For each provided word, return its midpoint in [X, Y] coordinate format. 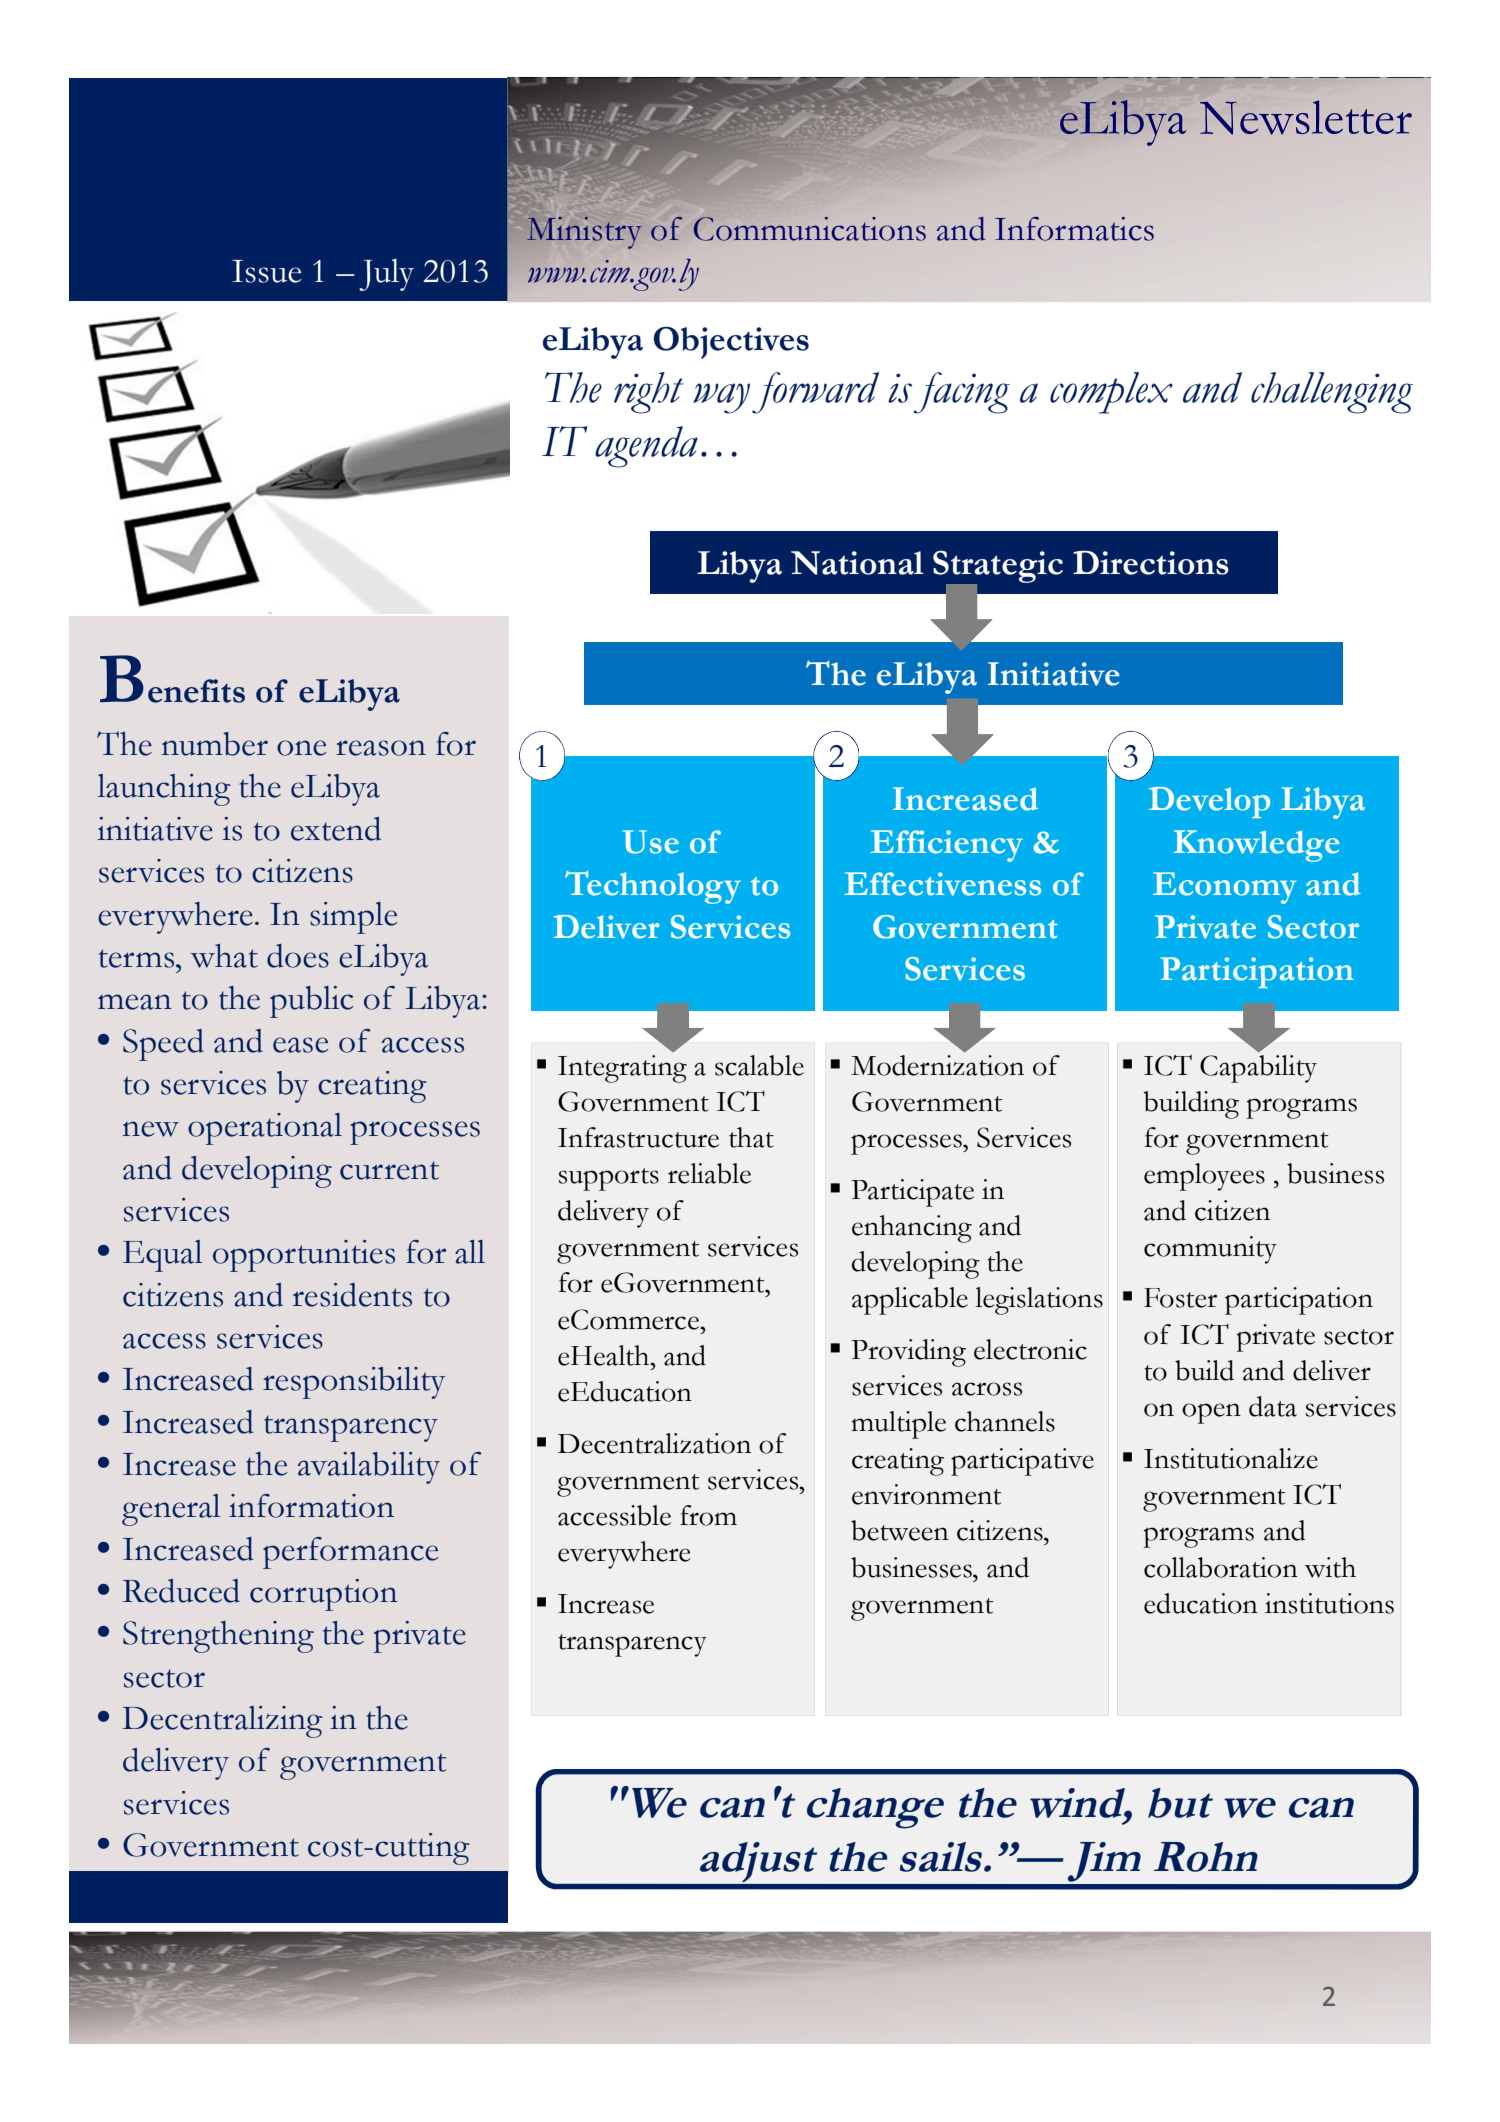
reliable [709, 1173]
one [301, 748]
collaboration [1221, 1567]
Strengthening [218, 1637]
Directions [1151, 563]
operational [265, 1129]
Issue [267, 271]
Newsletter [1306, 117]
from [708, 1515]
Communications [809, 229]
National [857, 563]
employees [1204, 1177]
